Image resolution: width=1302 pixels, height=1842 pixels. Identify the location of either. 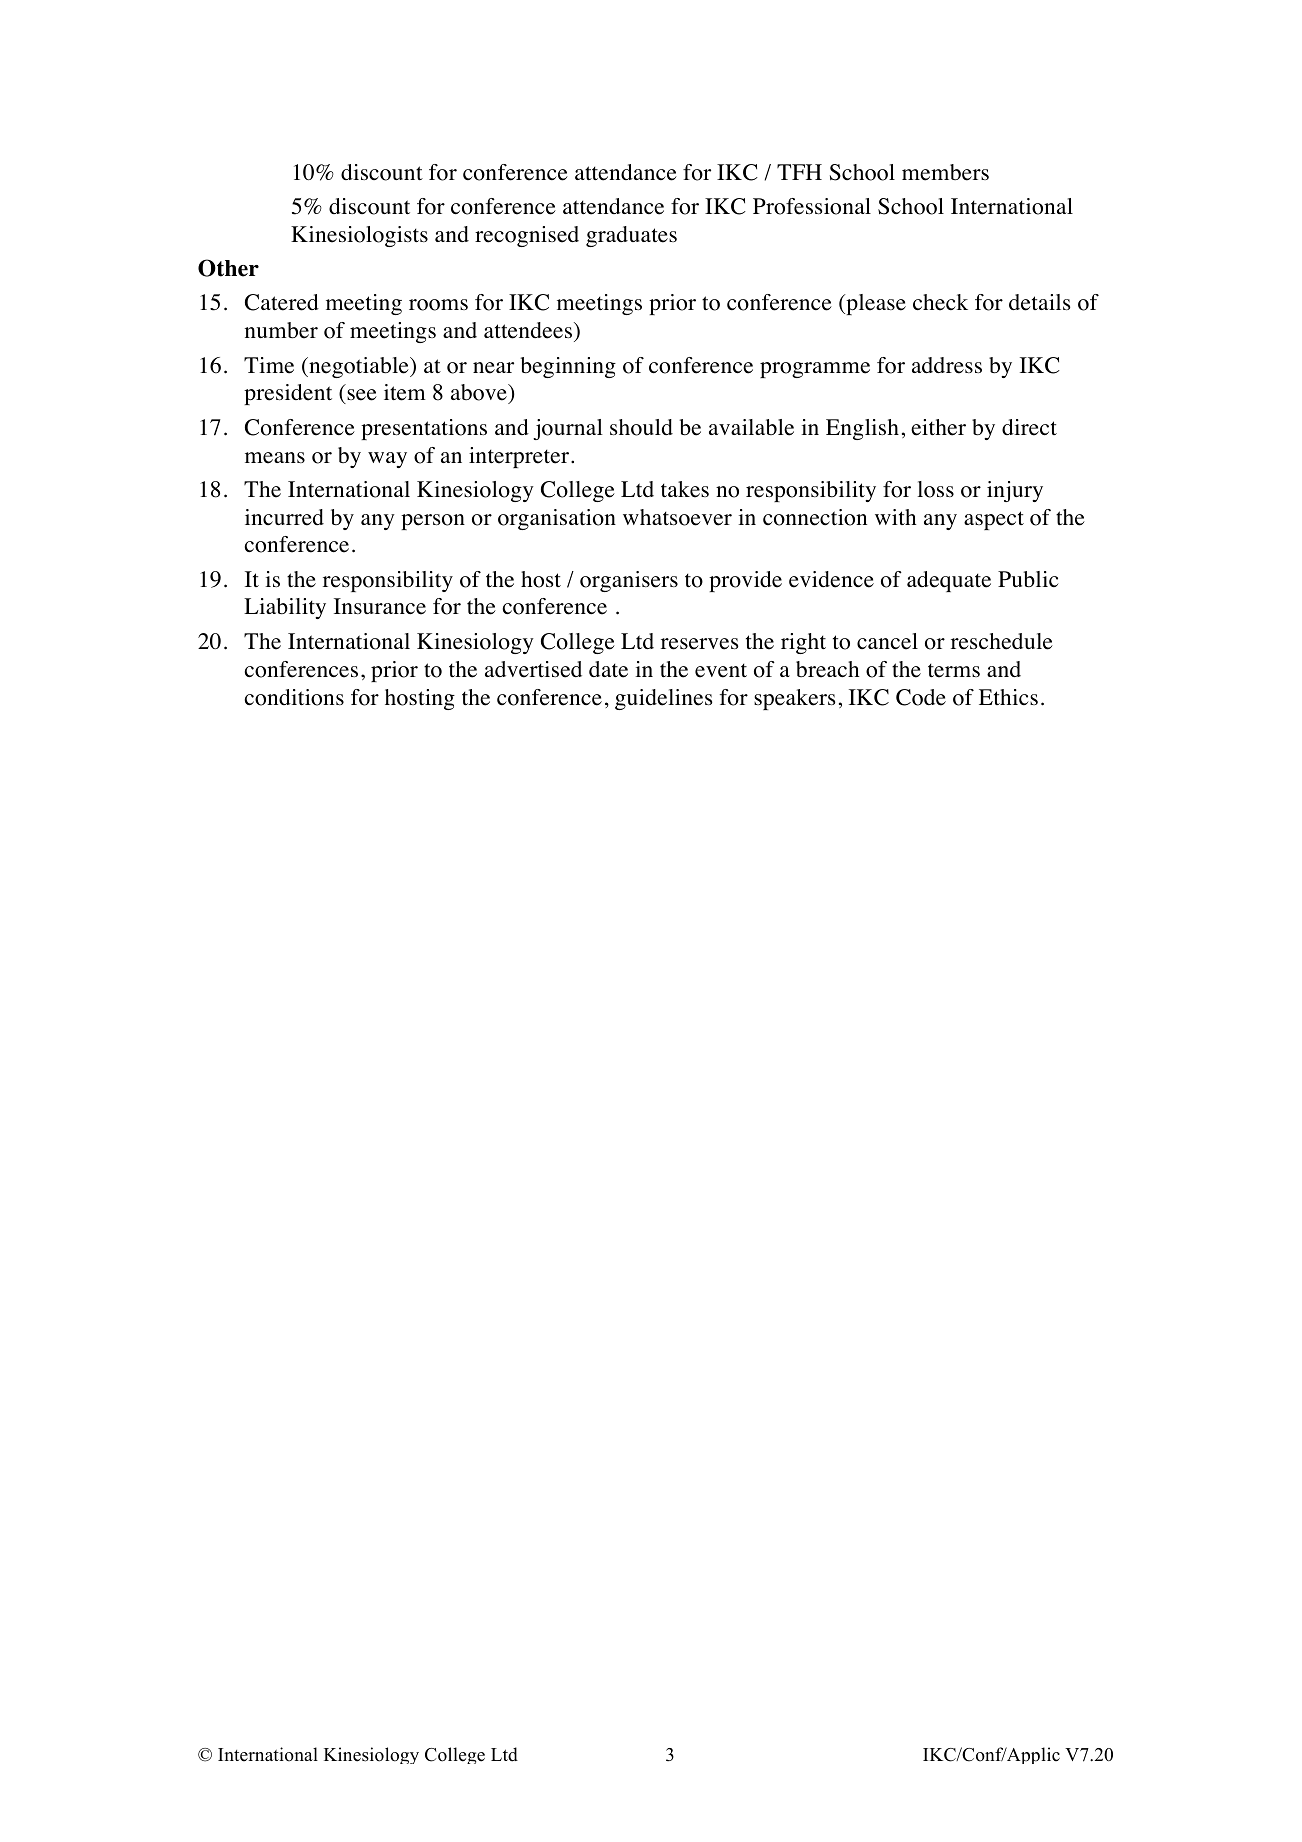
(938, 427).
